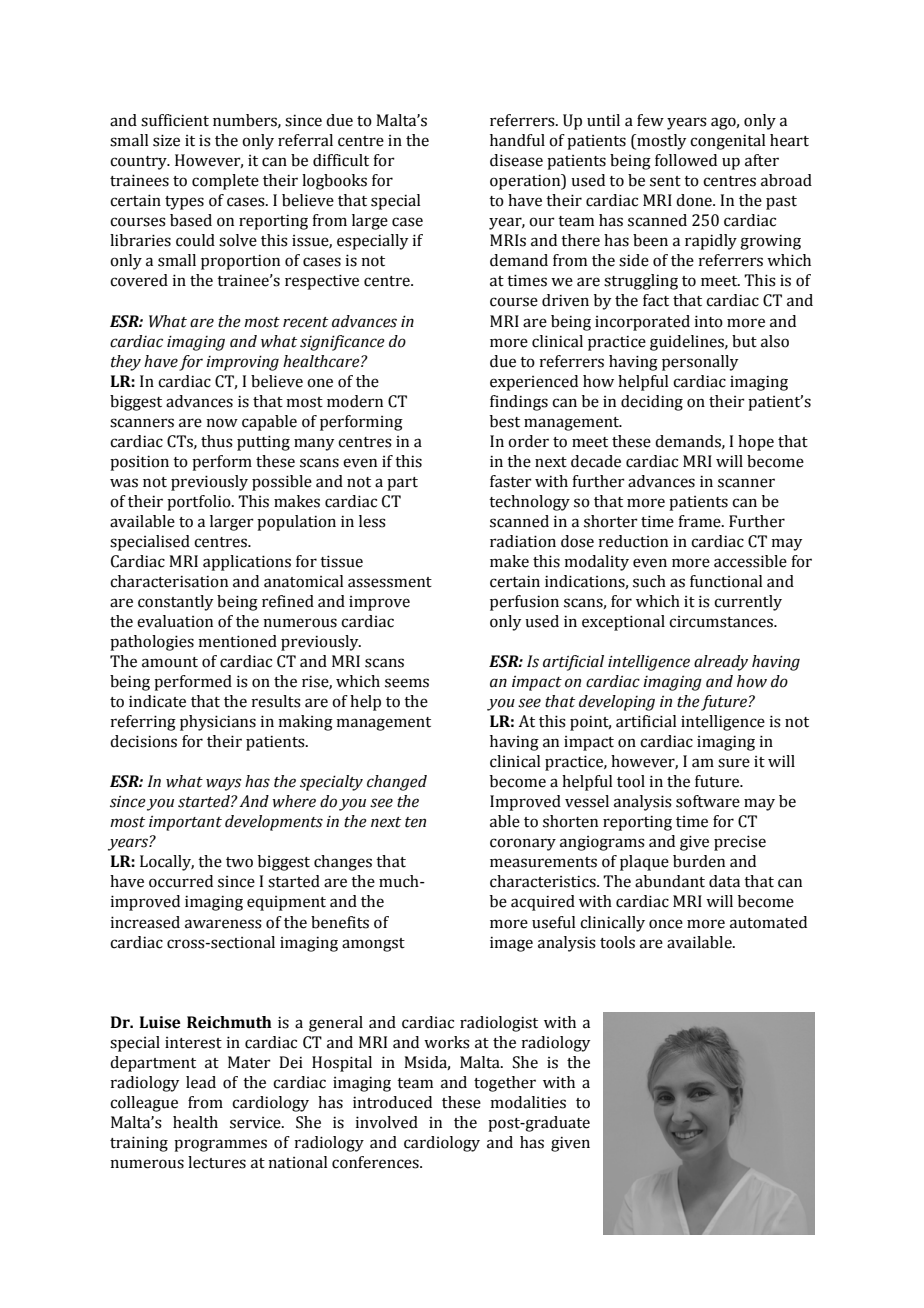 The height and width of the image is (1308, 924). Describe the element at coordinates (528, 1102) in the image. I see `modalities` at that location.
